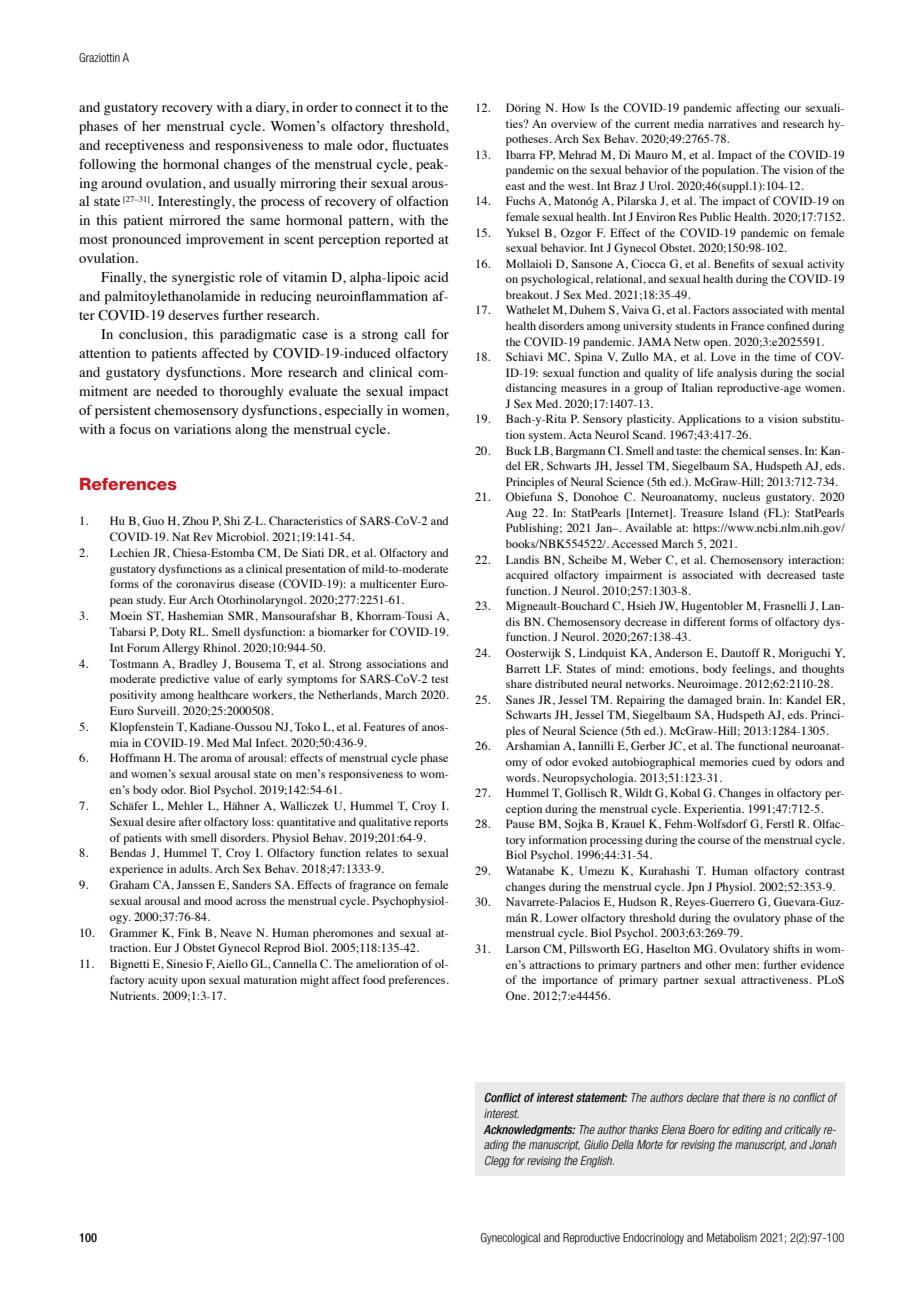 Image resolution: width=924 pixels, height=1308 pixels. I want to click on course, so click(714, 841).
